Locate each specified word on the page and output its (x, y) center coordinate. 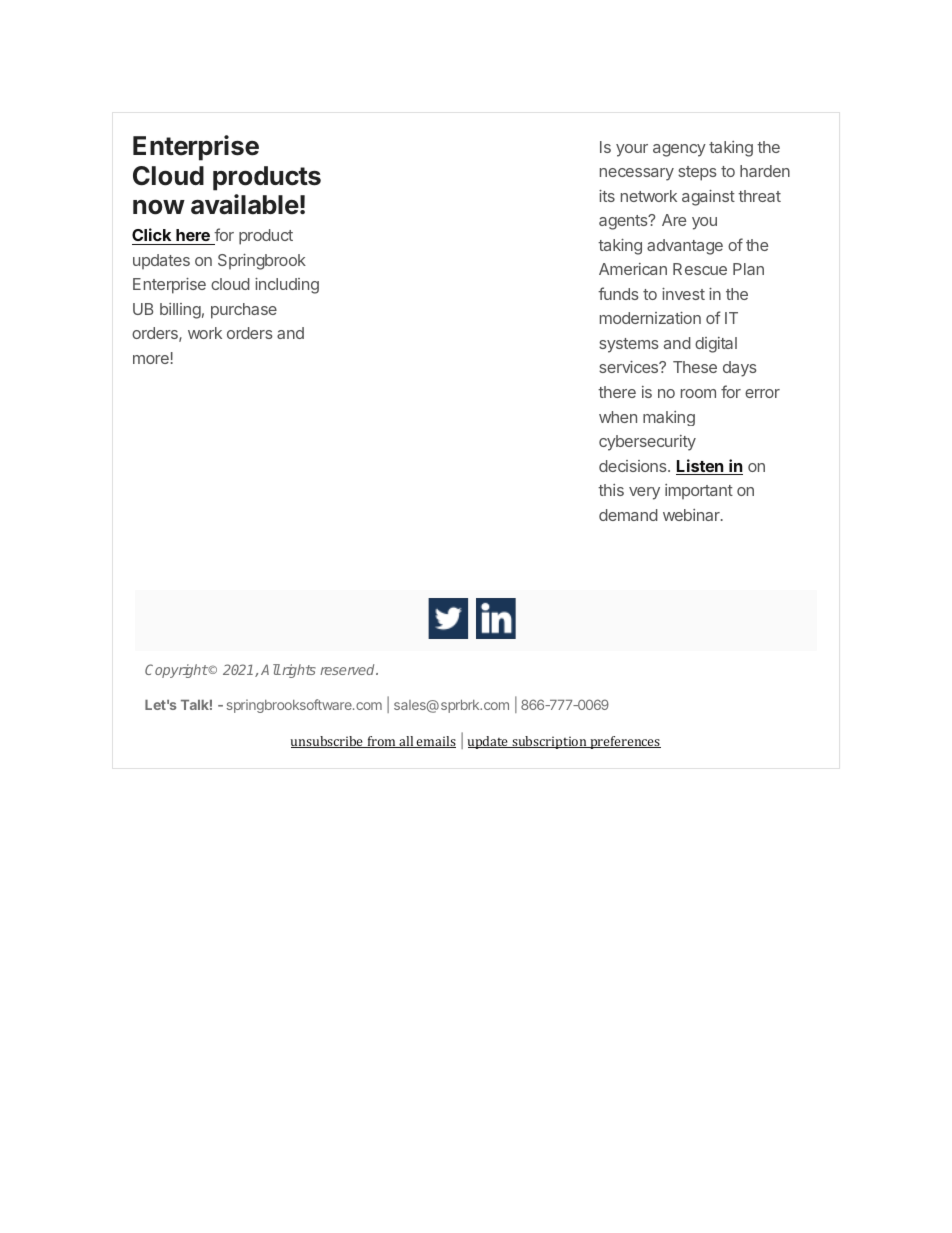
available (245, 204)
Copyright (176, 671)
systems (629, 345)
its (607, 196)
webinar (692, 515)
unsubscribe (328, 742)
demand (628, 515)
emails (435, 742)
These (695, 367)
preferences (624, 742)
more (151, 359)
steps (697, 173)
